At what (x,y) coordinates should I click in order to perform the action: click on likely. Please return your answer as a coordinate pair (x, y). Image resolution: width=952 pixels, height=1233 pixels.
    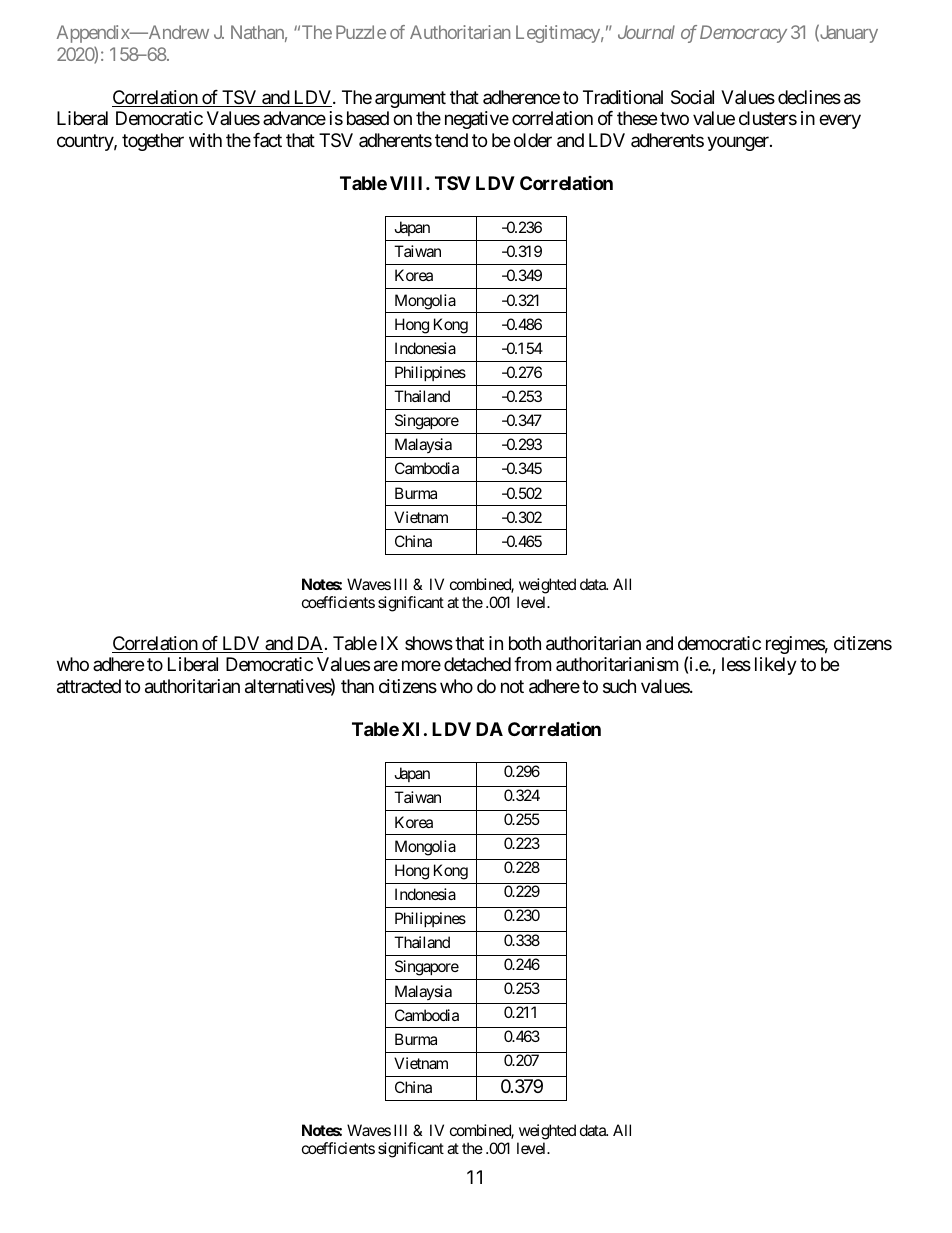
    Looking at the image, I should click on (776, 666).
